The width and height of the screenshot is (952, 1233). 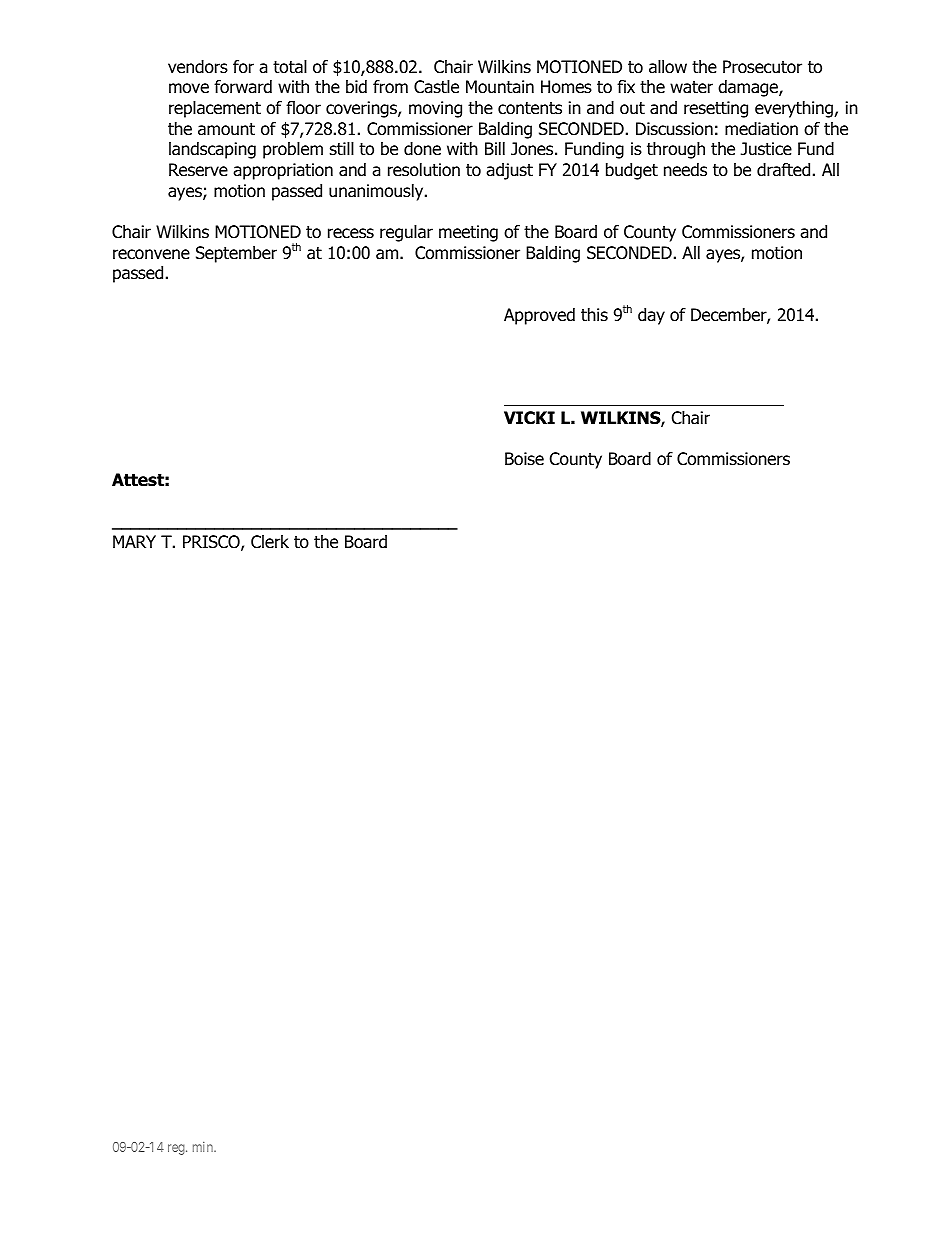 I want to click on VICKI, so click(x=529, y=418).
